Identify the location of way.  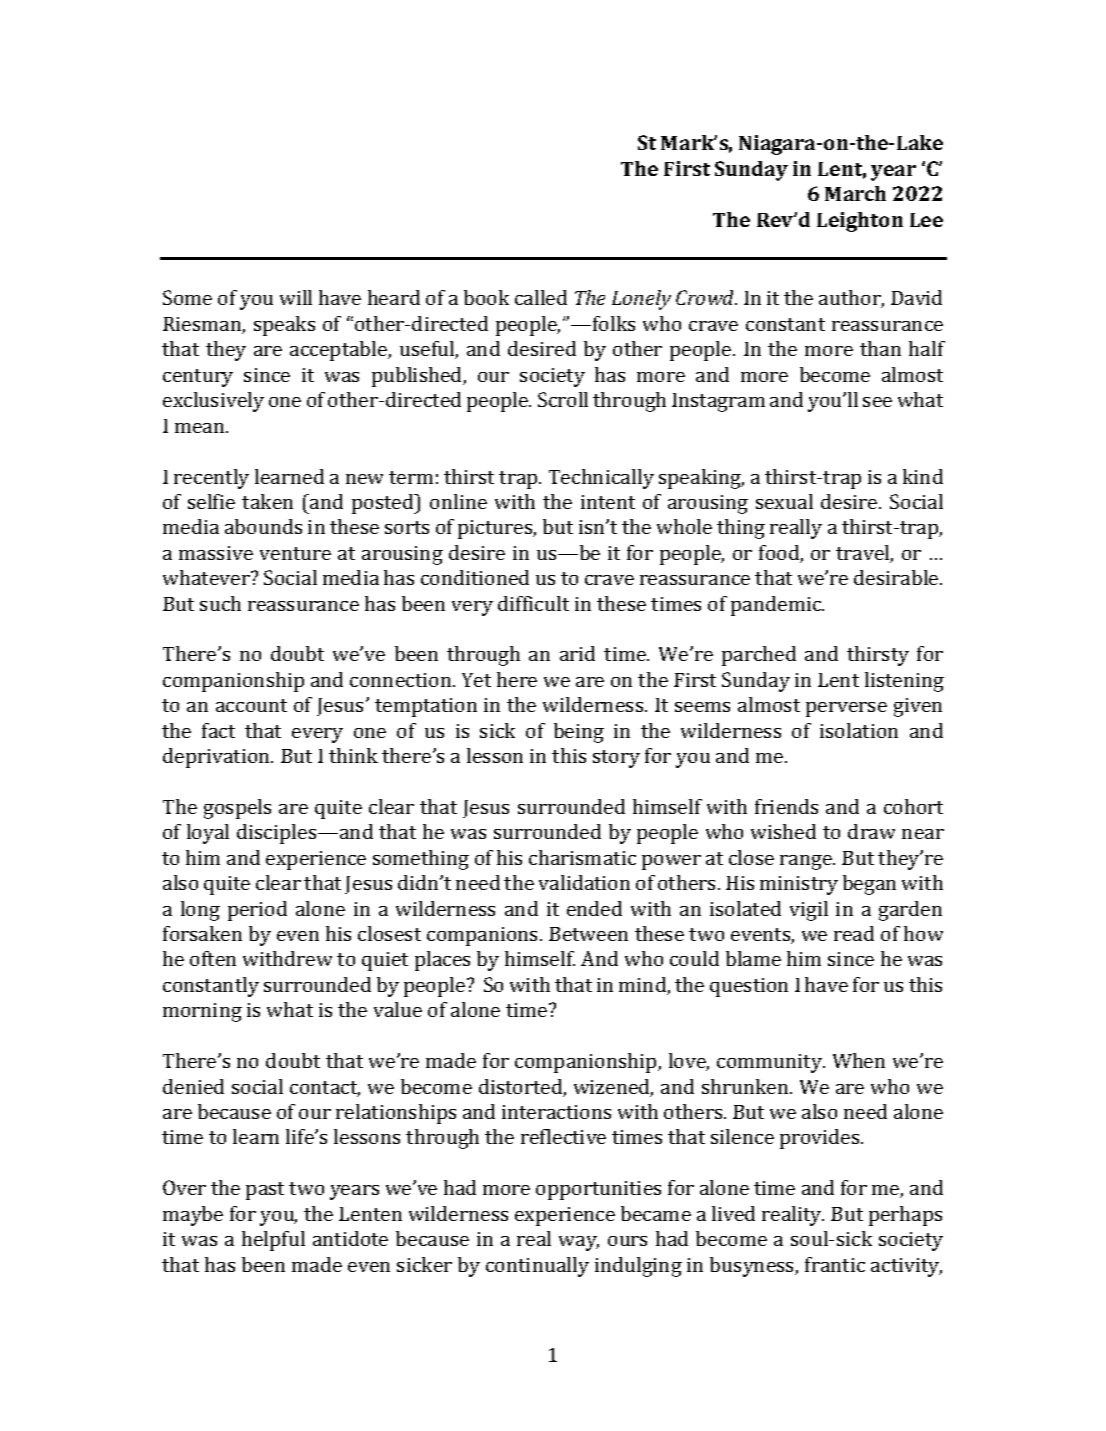
(579, 1243).
